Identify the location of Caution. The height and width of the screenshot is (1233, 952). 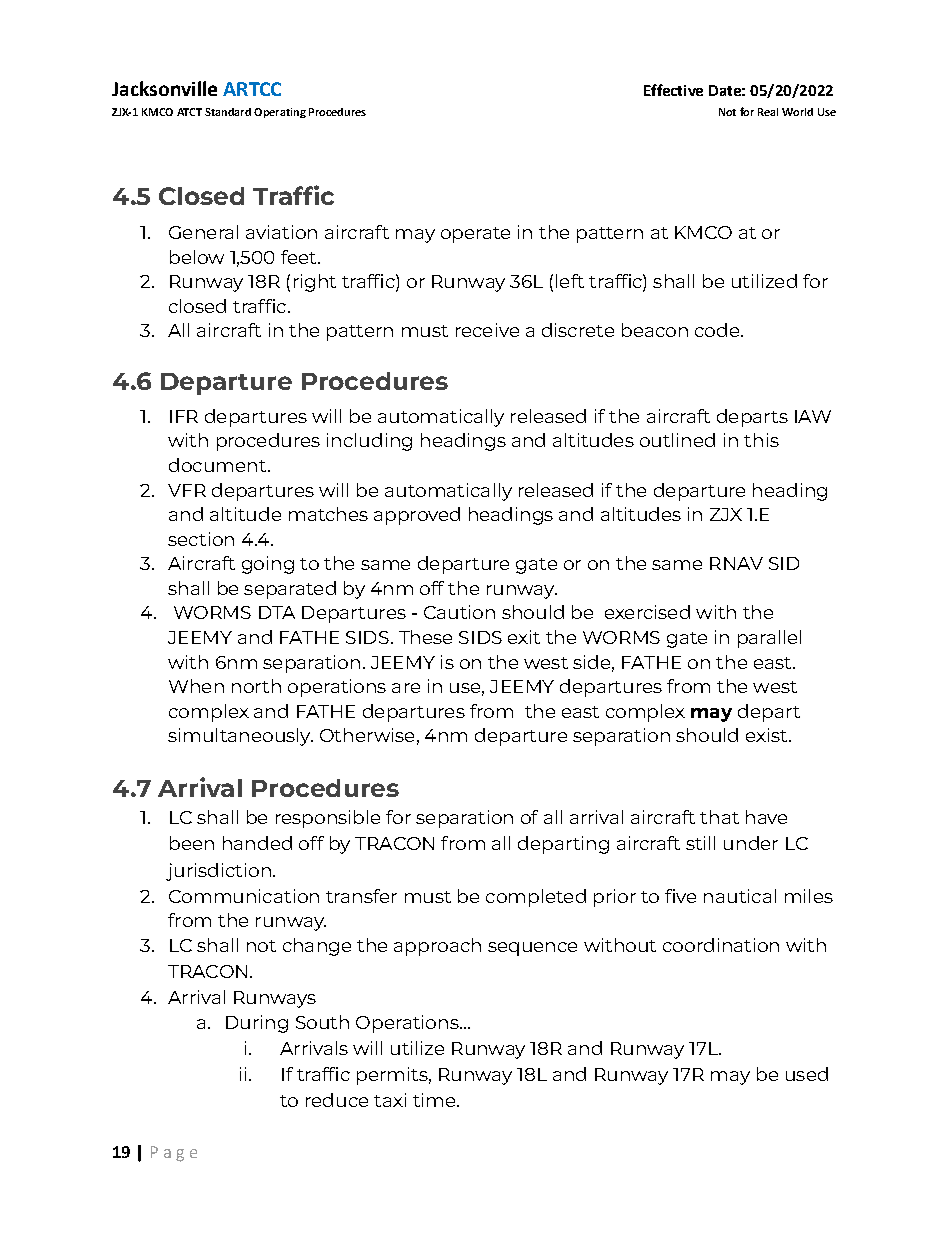
(459, 612).
